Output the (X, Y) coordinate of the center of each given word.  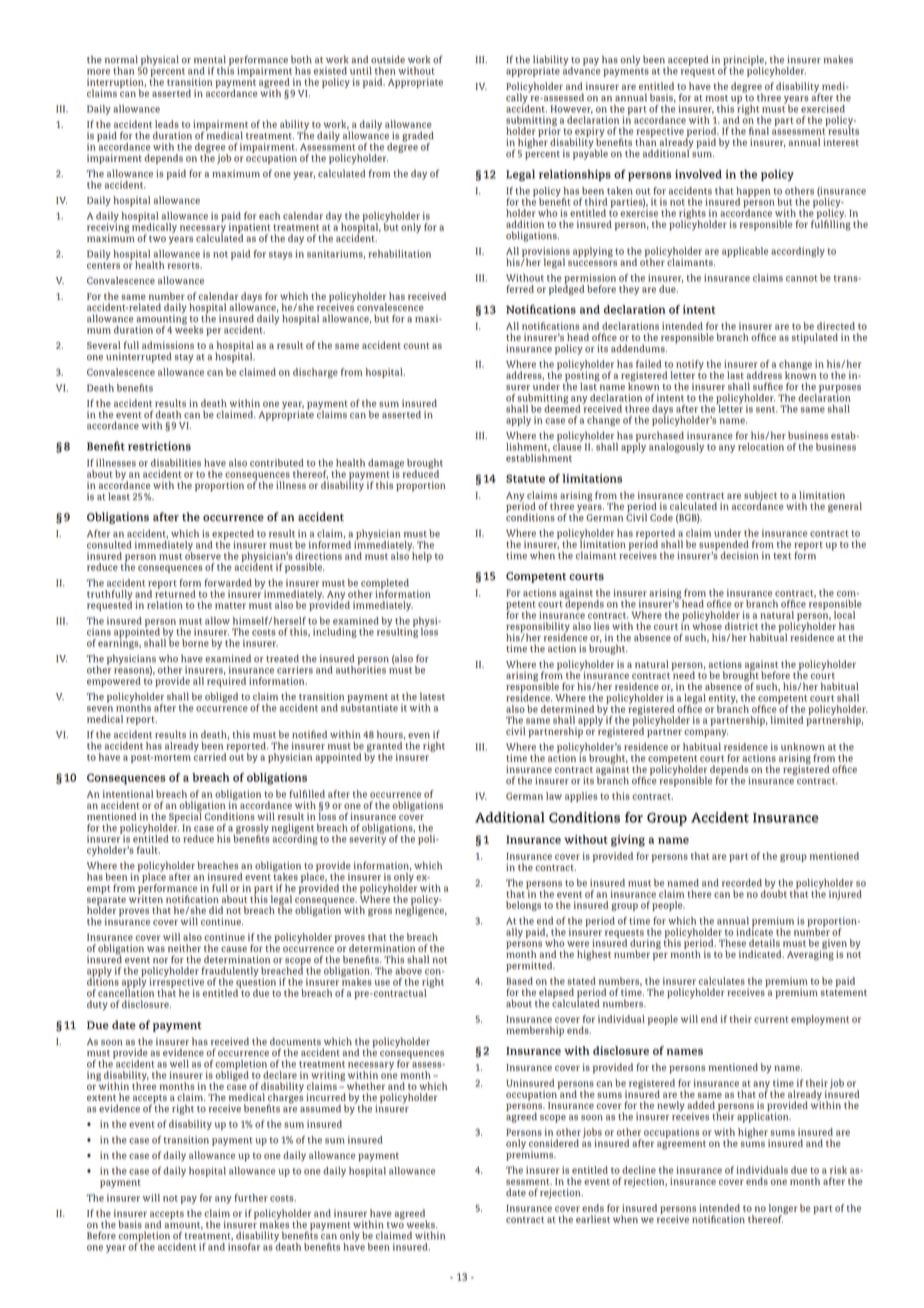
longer (783, 1210)
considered (554, 1143)
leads (167, 124)
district (741, 626)
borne (195, 643)
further (251, 1198)
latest (432, 696)
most (716, 98)
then (385, 71)
